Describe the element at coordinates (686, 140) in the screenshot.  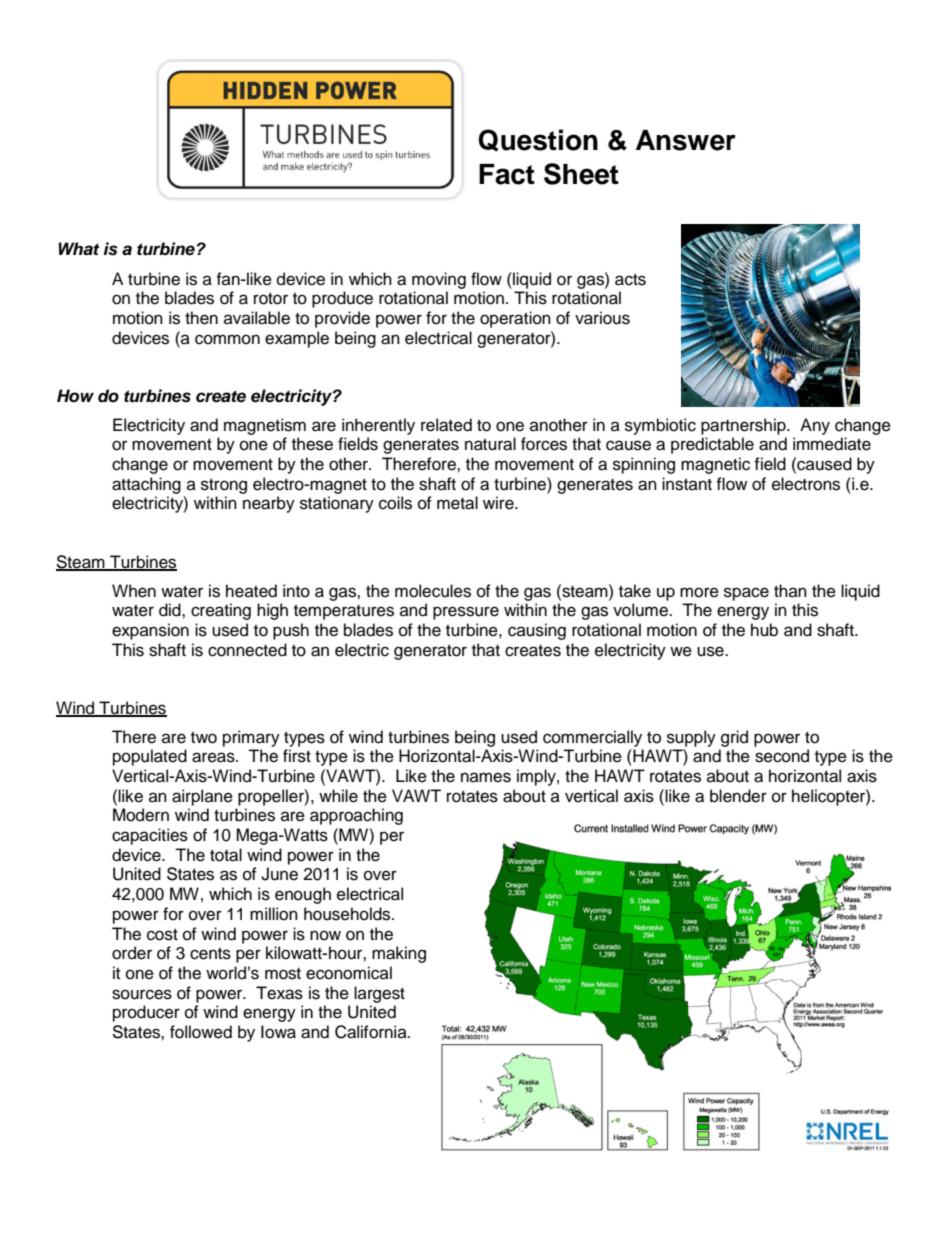
I see `Answer` at that location.
